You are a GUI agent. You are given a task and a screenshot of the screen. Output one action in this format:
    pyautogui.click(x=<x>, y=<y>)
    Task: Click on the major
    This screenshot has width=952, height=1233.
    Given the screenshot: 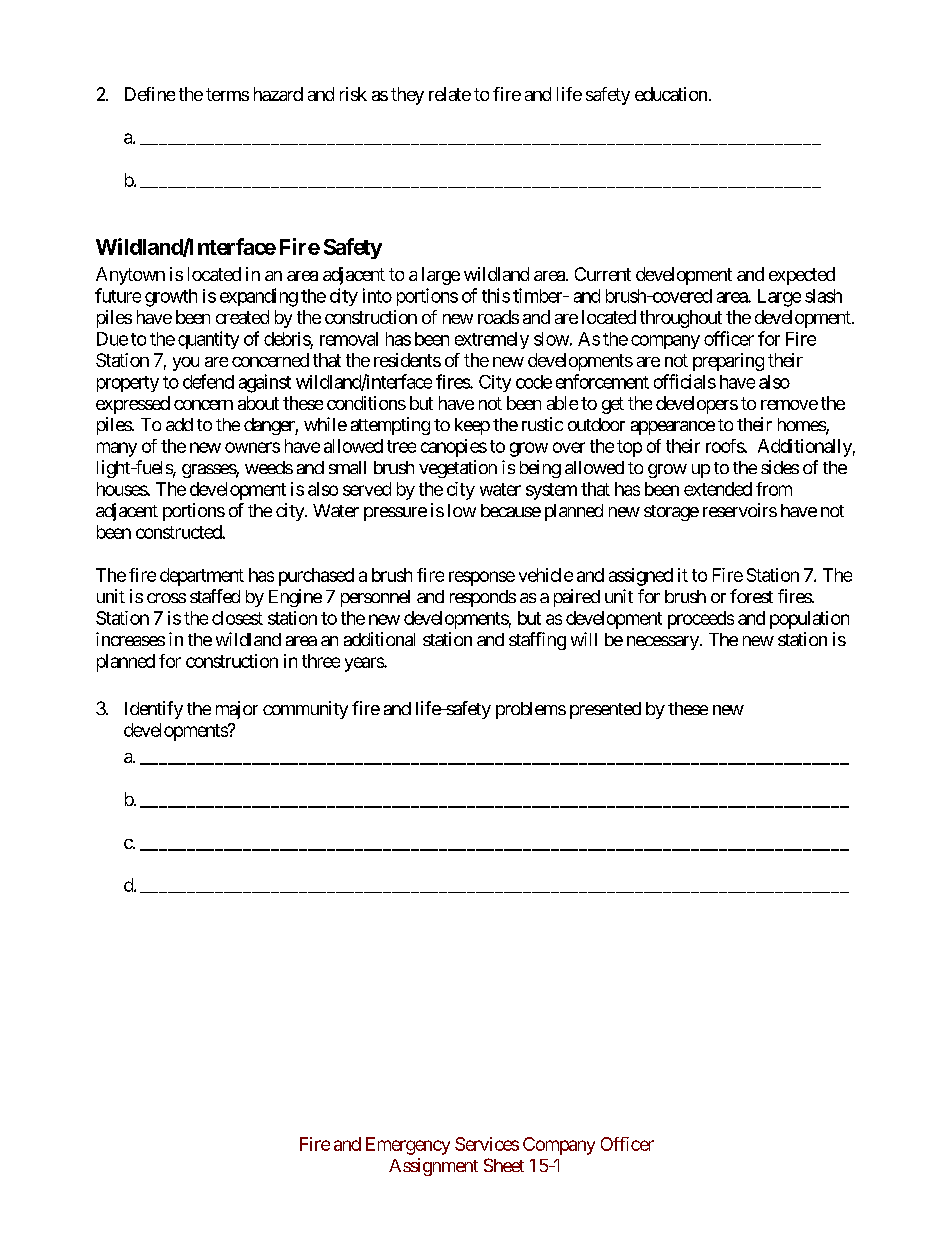 What is the action you would take?
    pyautogui.click(x=237, y=710)
